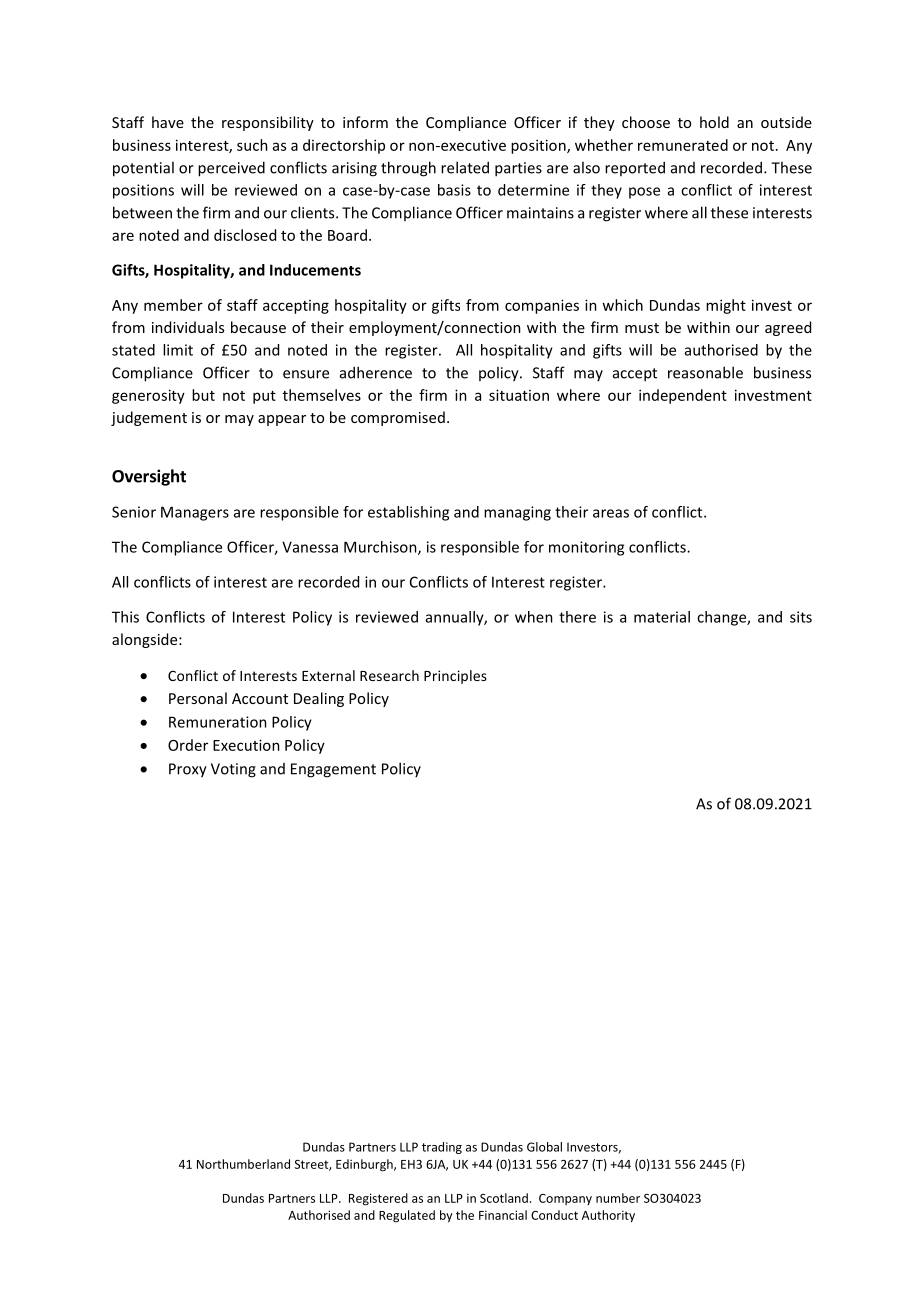  Describe the element at coordinates (188, 770) in the screenshot. I see `Proxy` at that location.
